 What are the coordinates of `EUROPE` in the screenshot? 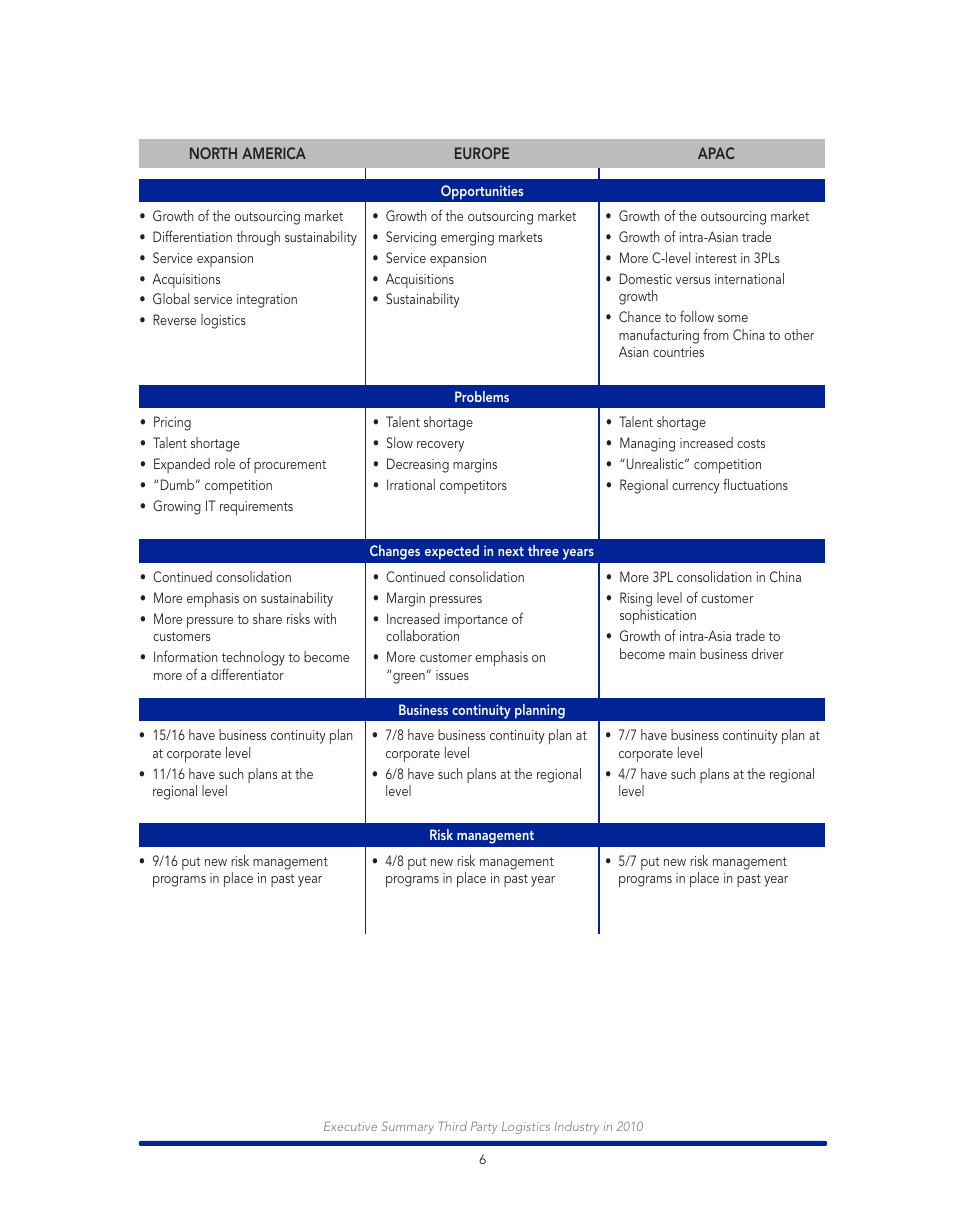 It's located at (482, 153).
